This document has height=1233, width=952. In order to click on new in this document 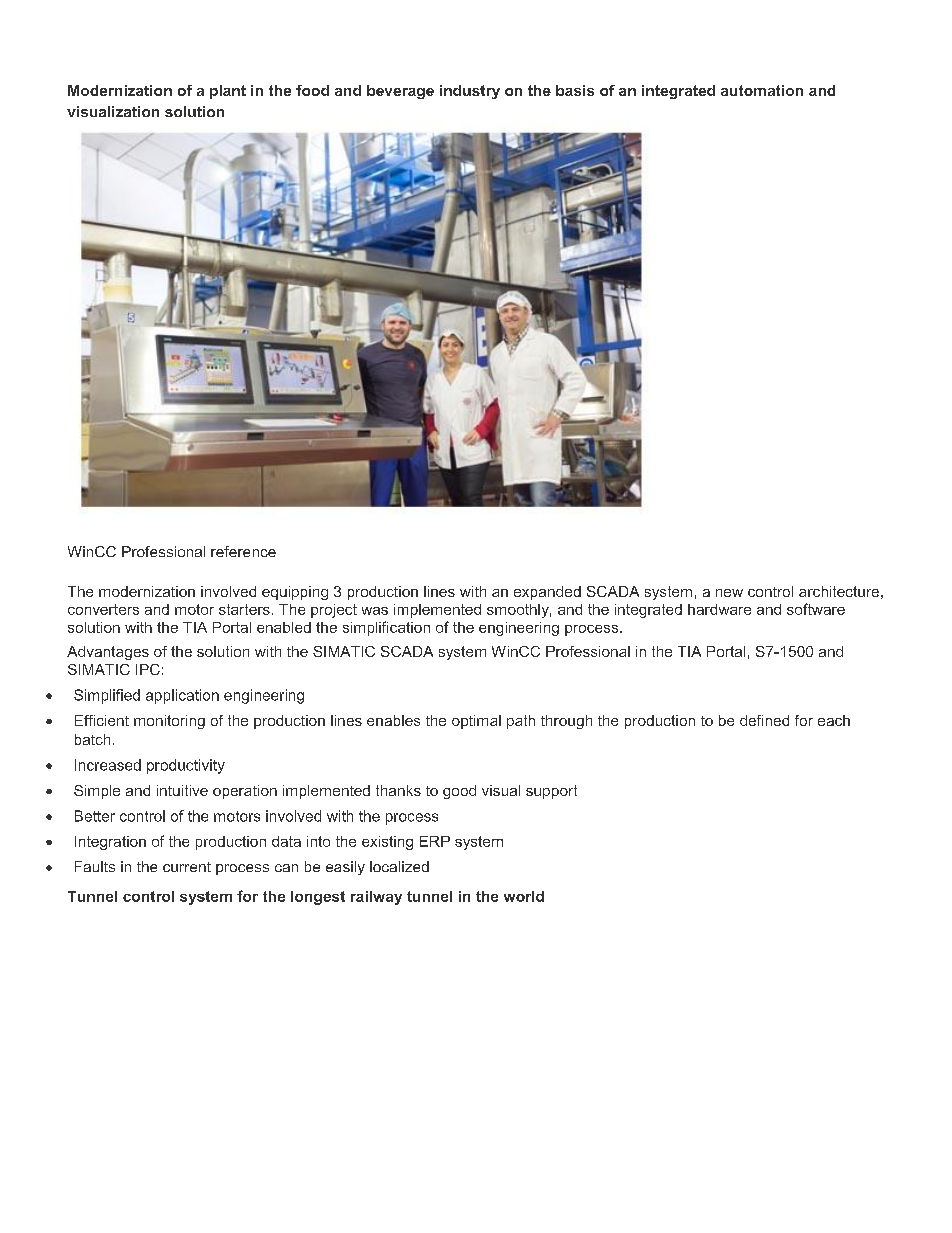, I will do `click(729, 593)`.
